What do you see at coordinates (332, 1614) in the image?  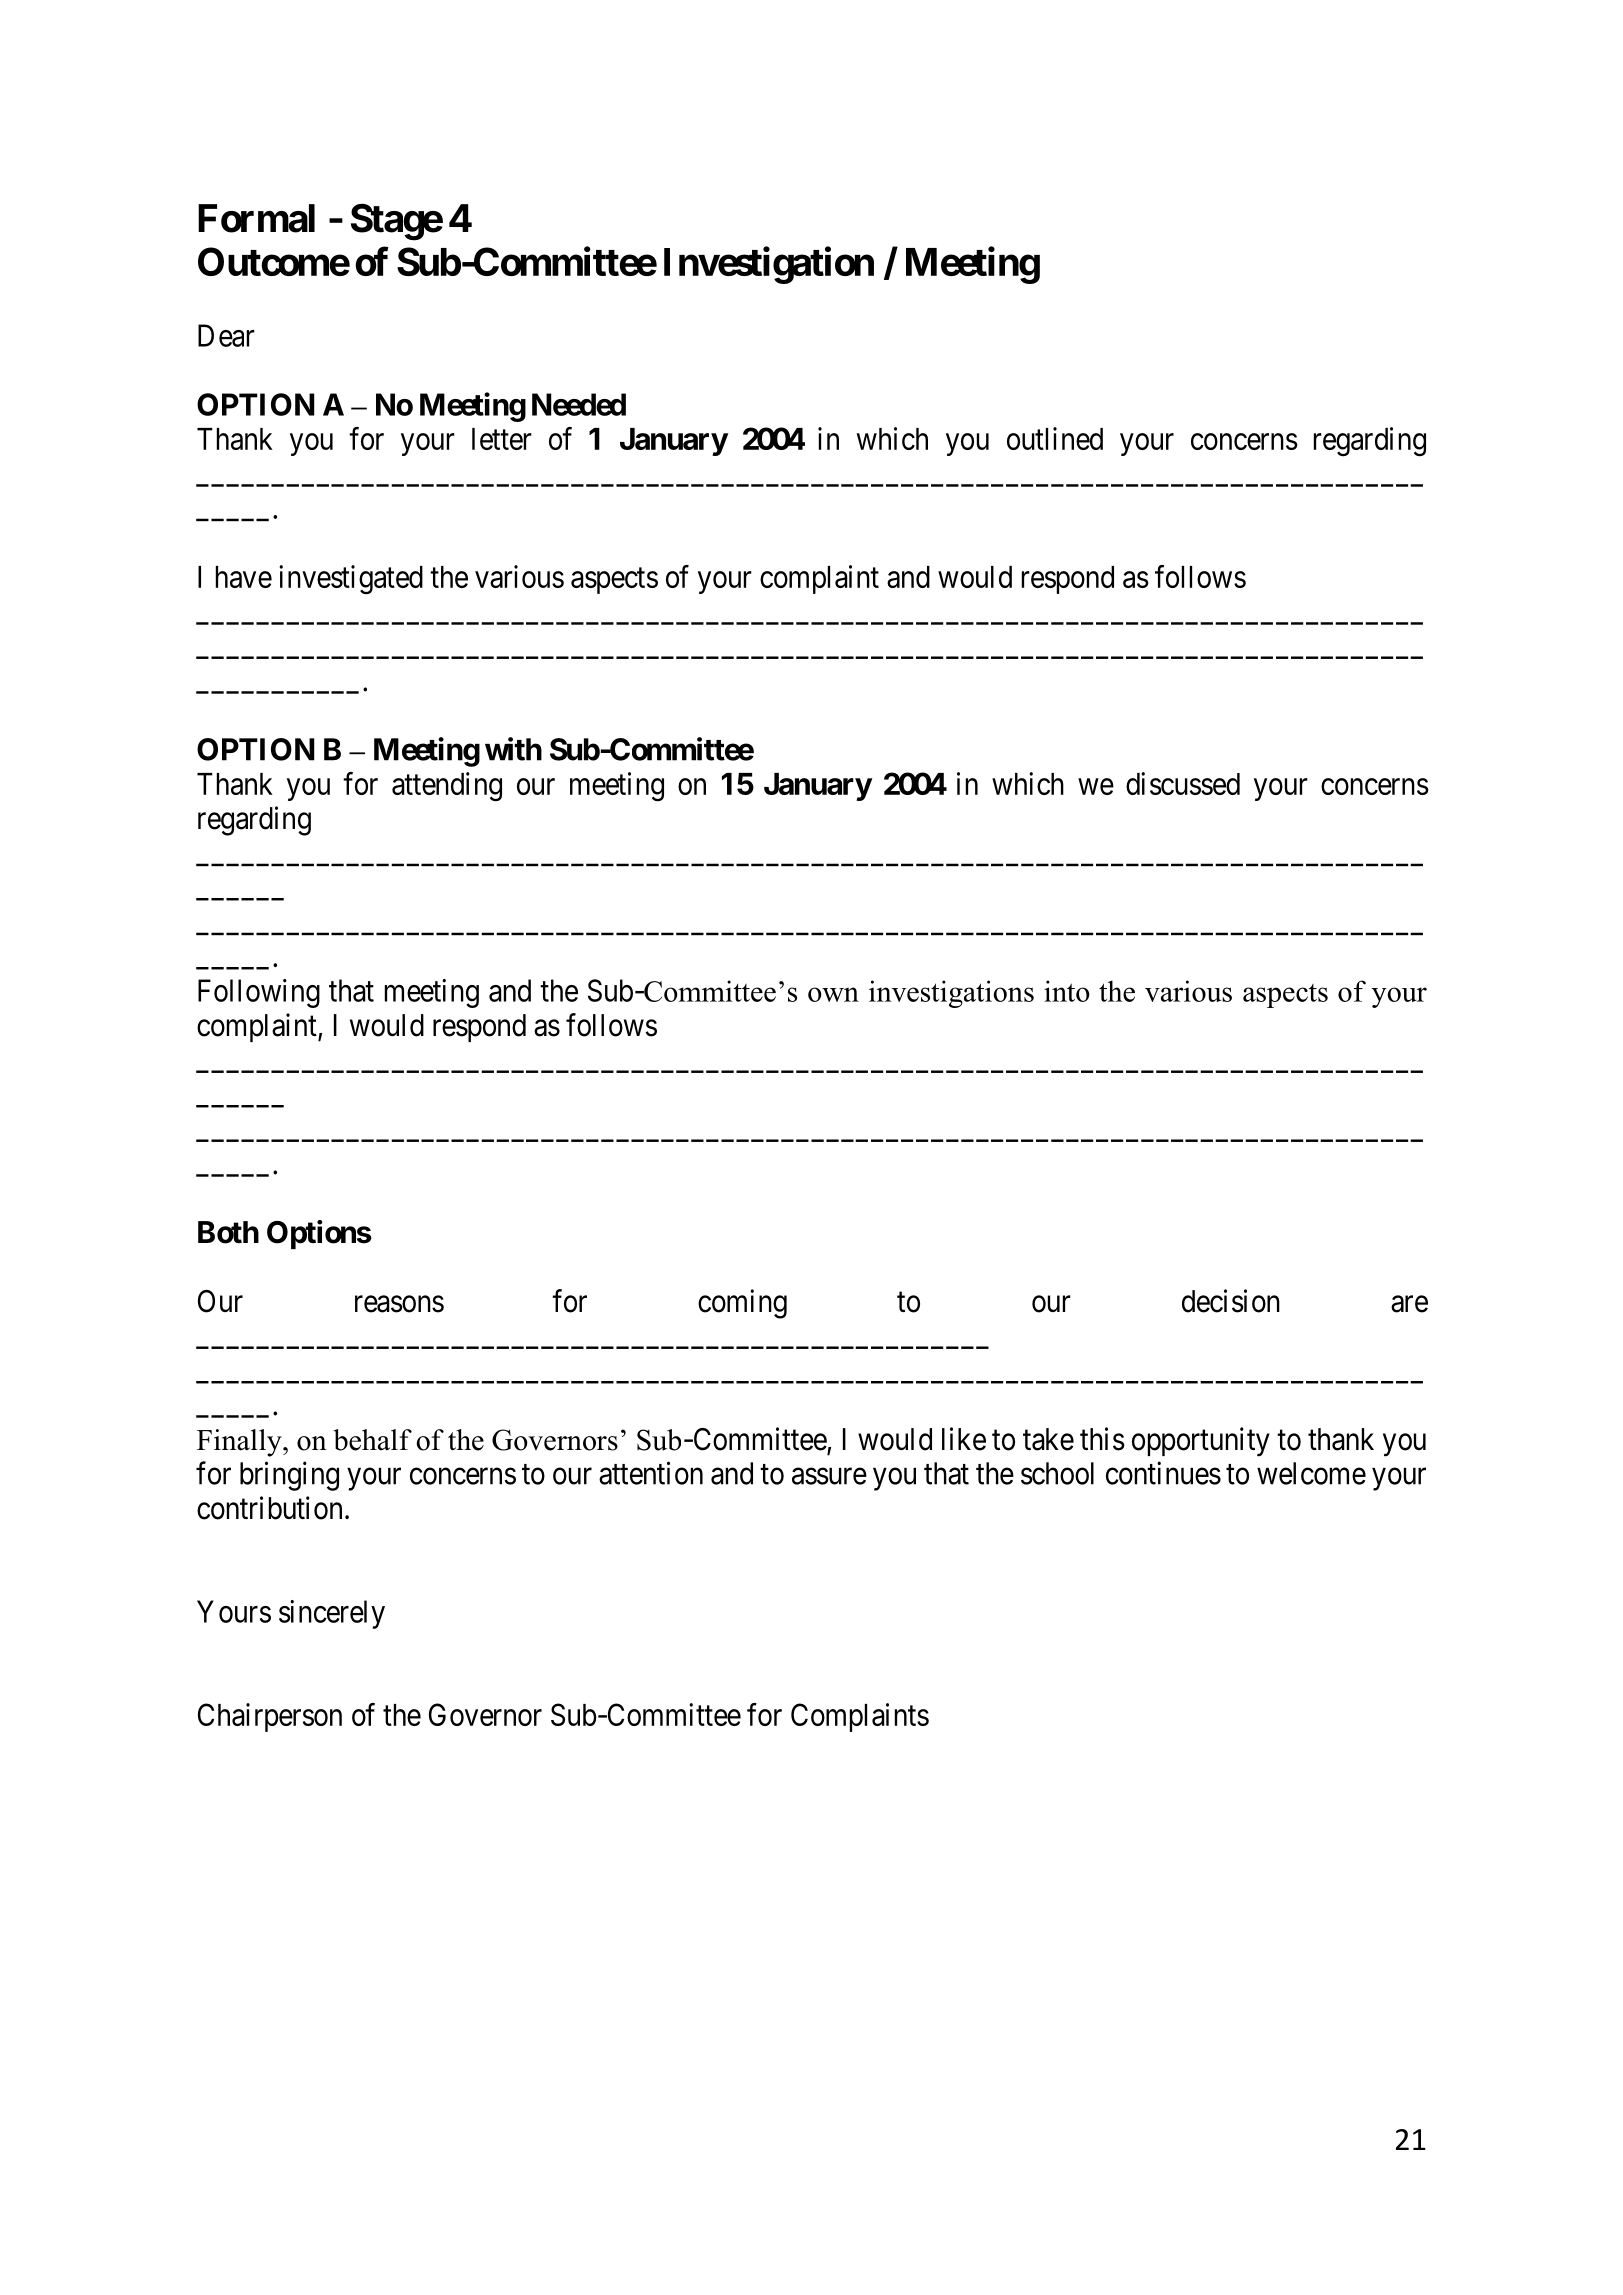 I see `sincerely` at bounding box center [332, 1614].
